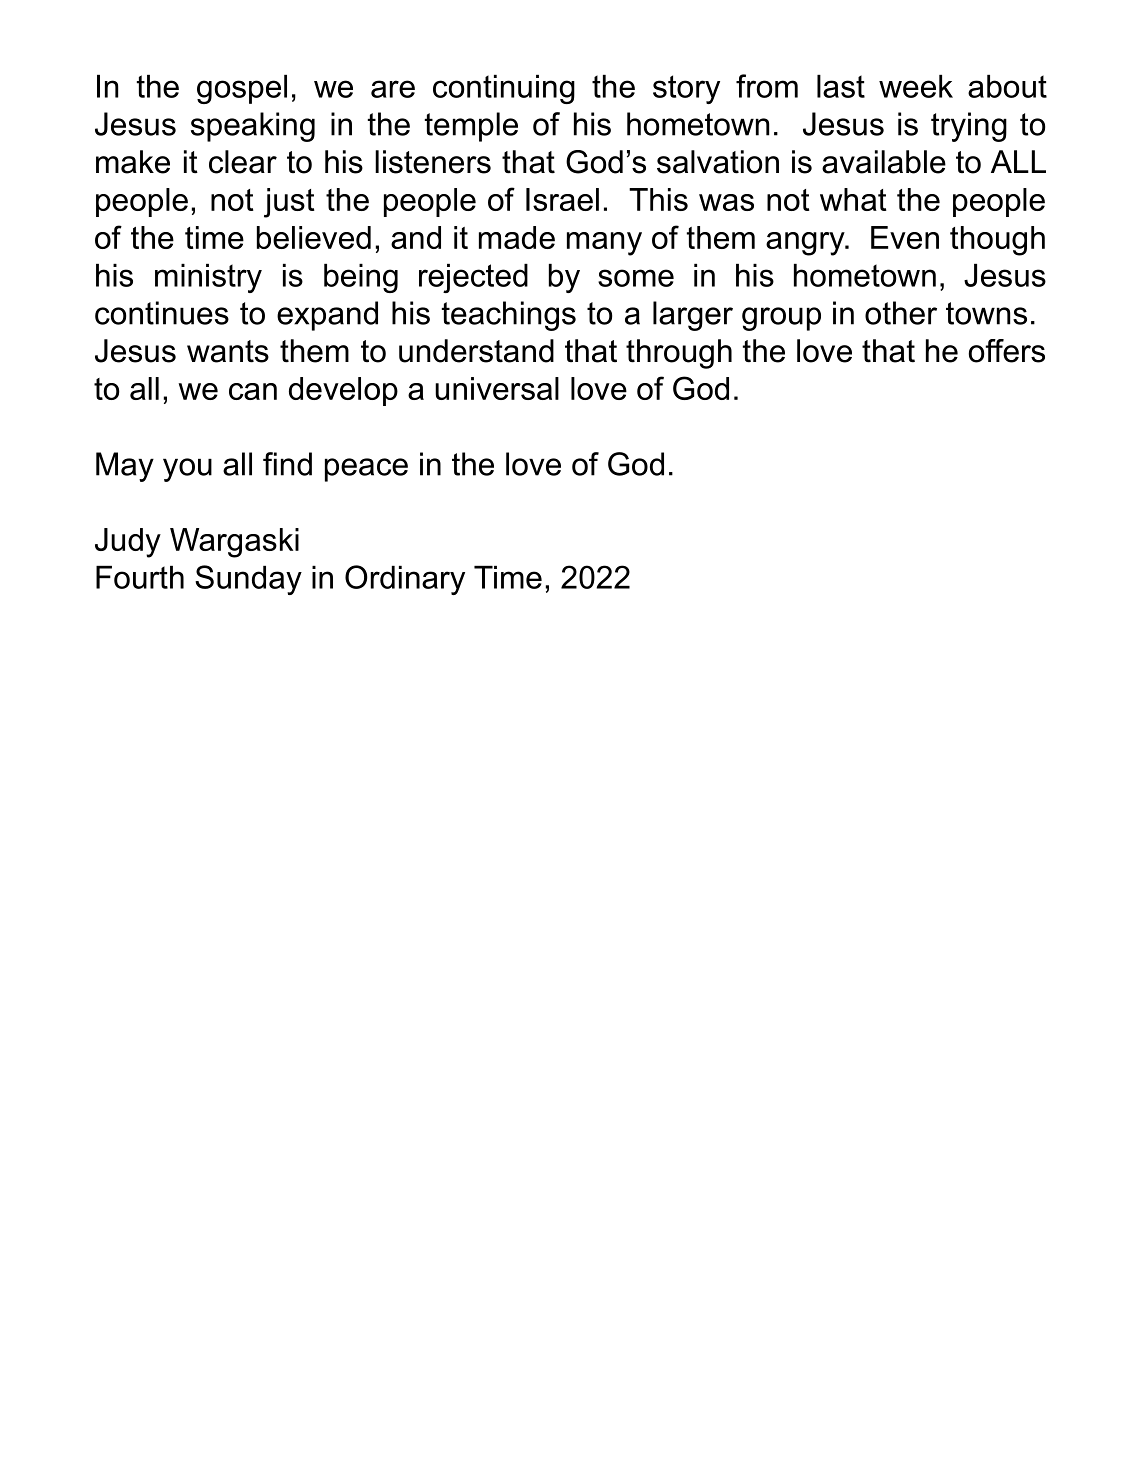 The image size is (1141, 1477). Describe the element at coordinates (562, 199) in the image. I see `Israel` at that location.
